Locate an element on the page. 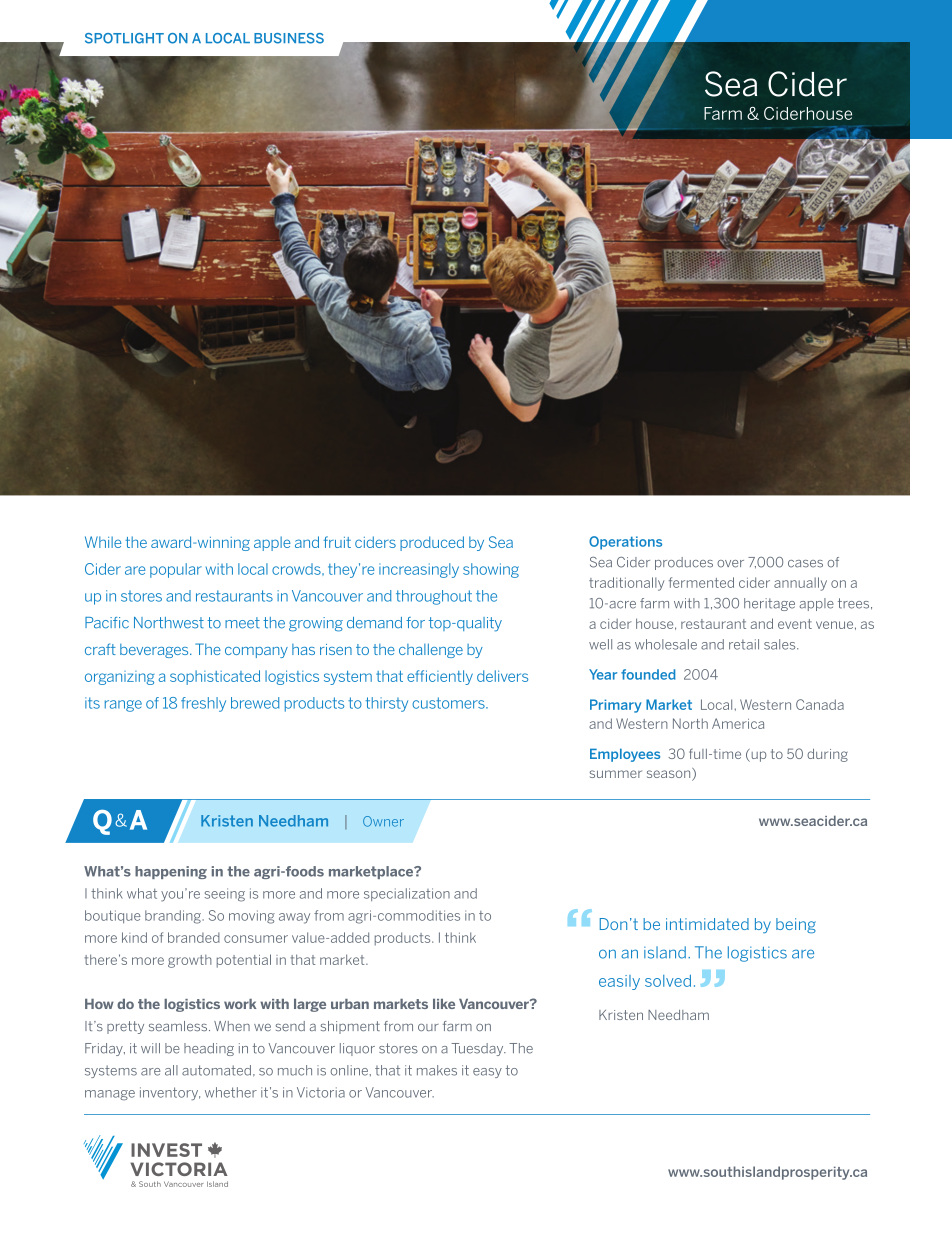  showing is located at coordinates (491, 570).
